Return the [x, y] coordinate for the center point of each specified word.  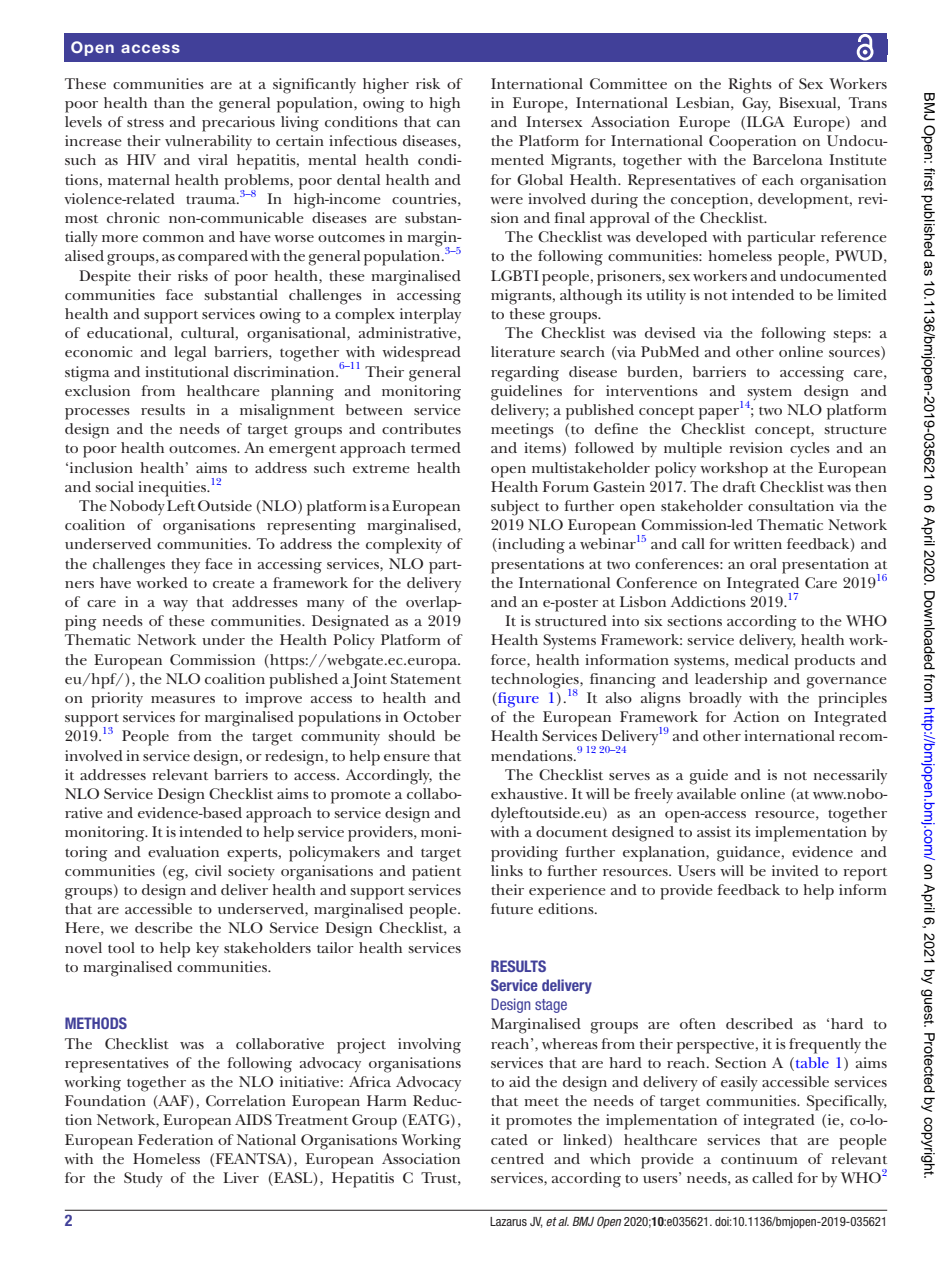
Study [143, 1179]
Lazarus [508, 1221]
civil [208, 870]
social [114, 486]
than [169, 102]
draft [739, 486]
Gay [756, 104]
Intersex [555, 121]
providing [524, 854]
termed [436, 447]
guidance [750, 854]
